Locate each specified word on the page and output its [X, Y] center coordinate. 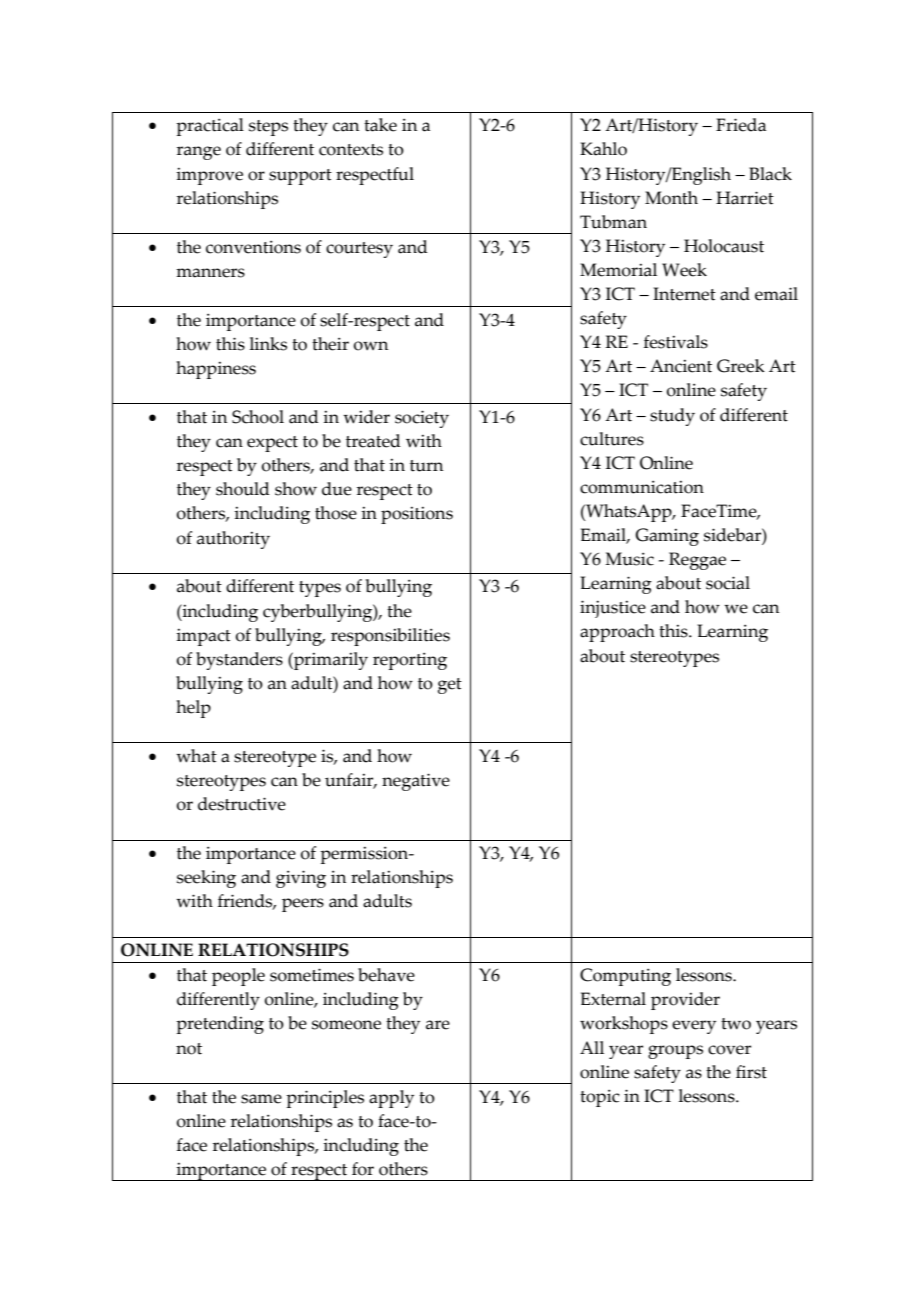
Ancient [681, 366]
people [238, 977]
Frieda [741, 125]
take [380, 125]
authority [233, 540]
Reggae [697, 561]
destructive [242, 804]
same [261, 1099]
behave [386, 975]
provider [685, 1001]
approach [617, 633]
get [450, 686]
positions [417, 515]
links [268, 344]
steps [268, 128]
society [422, 419]
